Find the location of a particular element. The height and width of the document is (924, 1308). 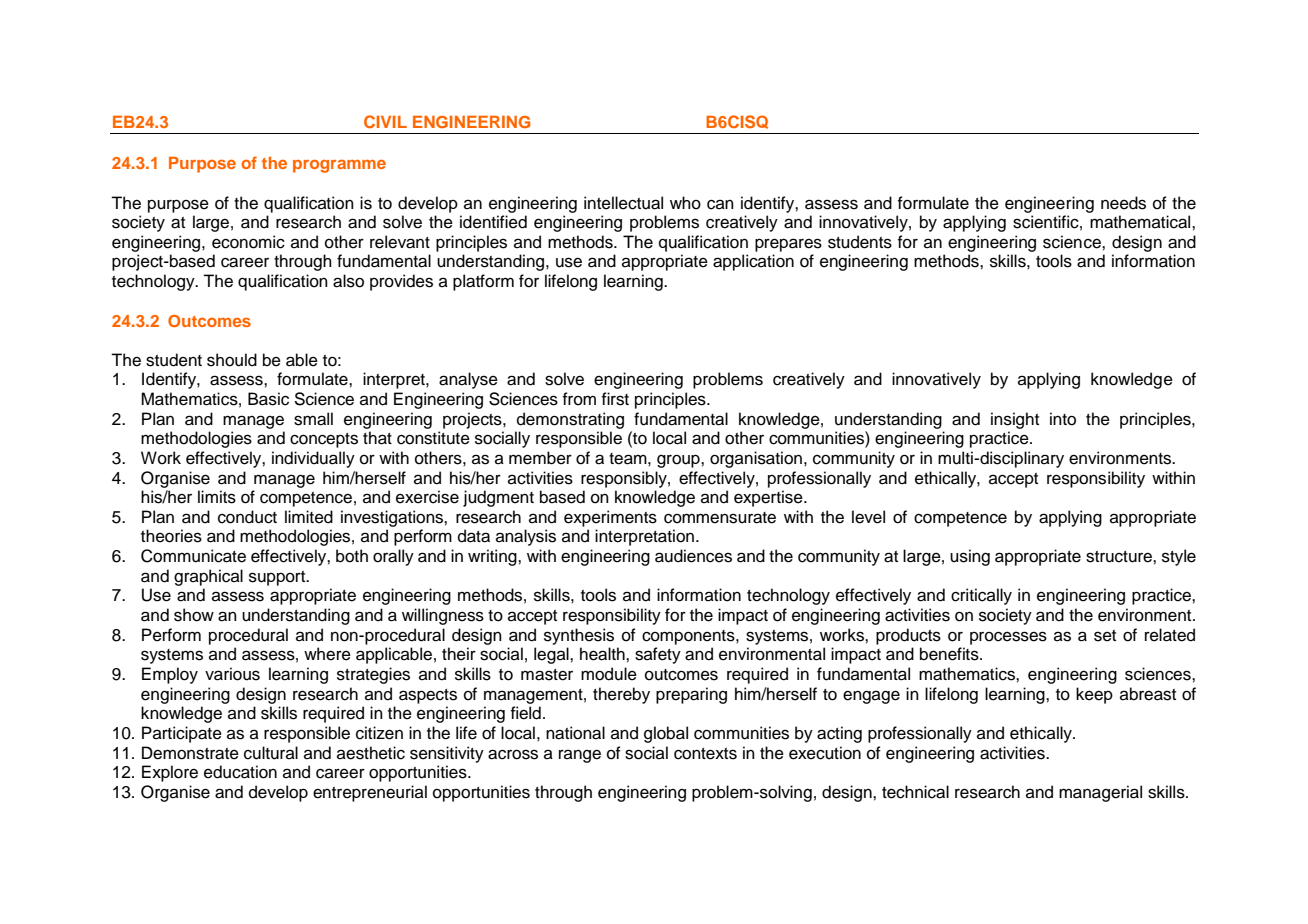

needs is located at coordinates (1123, 203).
